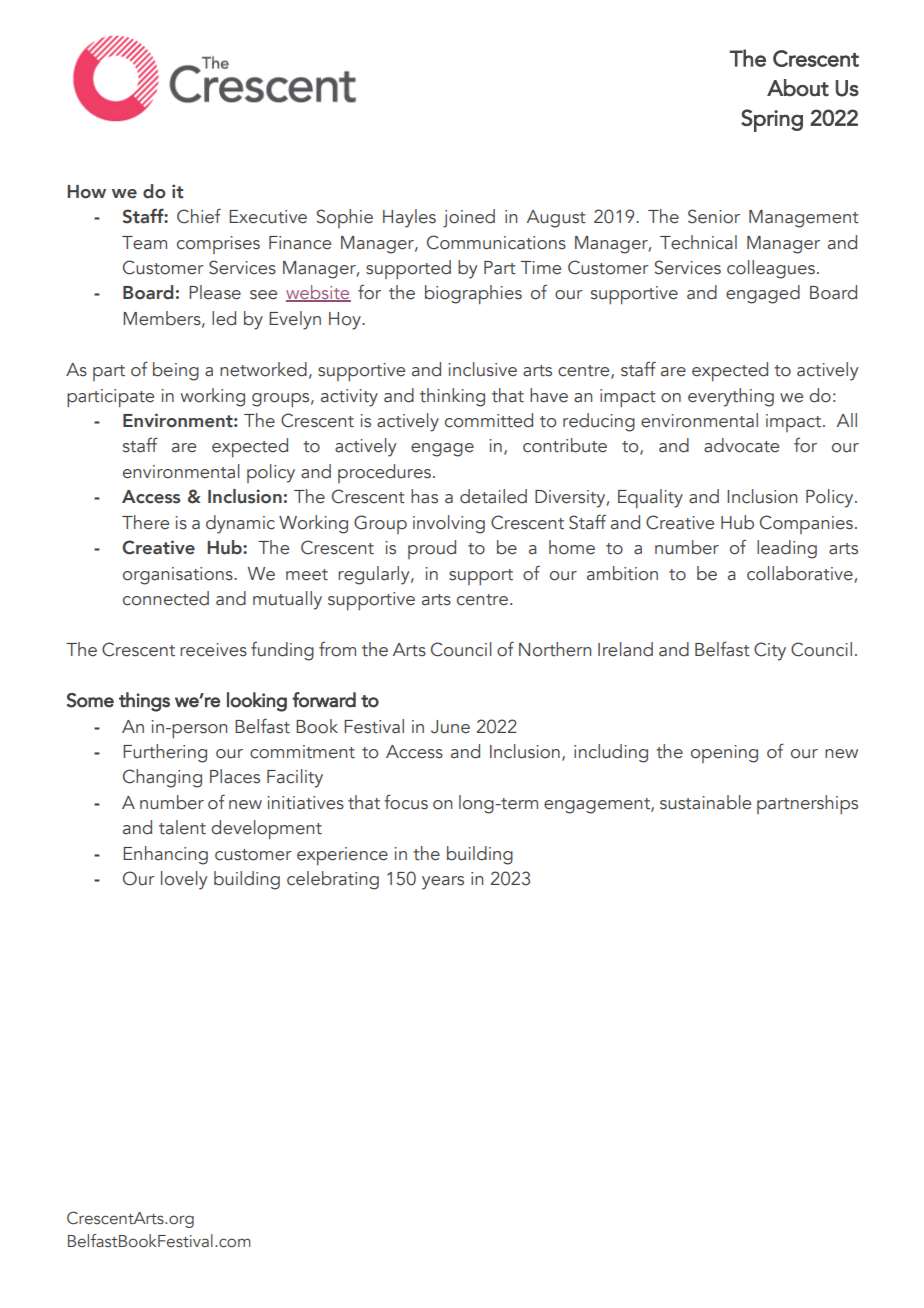 The height and width of the screenshot is (1308, 924). What do you see at coordinates (469, 218) in the screenshot?
I see `joined` at bounding box center [469, 218].
